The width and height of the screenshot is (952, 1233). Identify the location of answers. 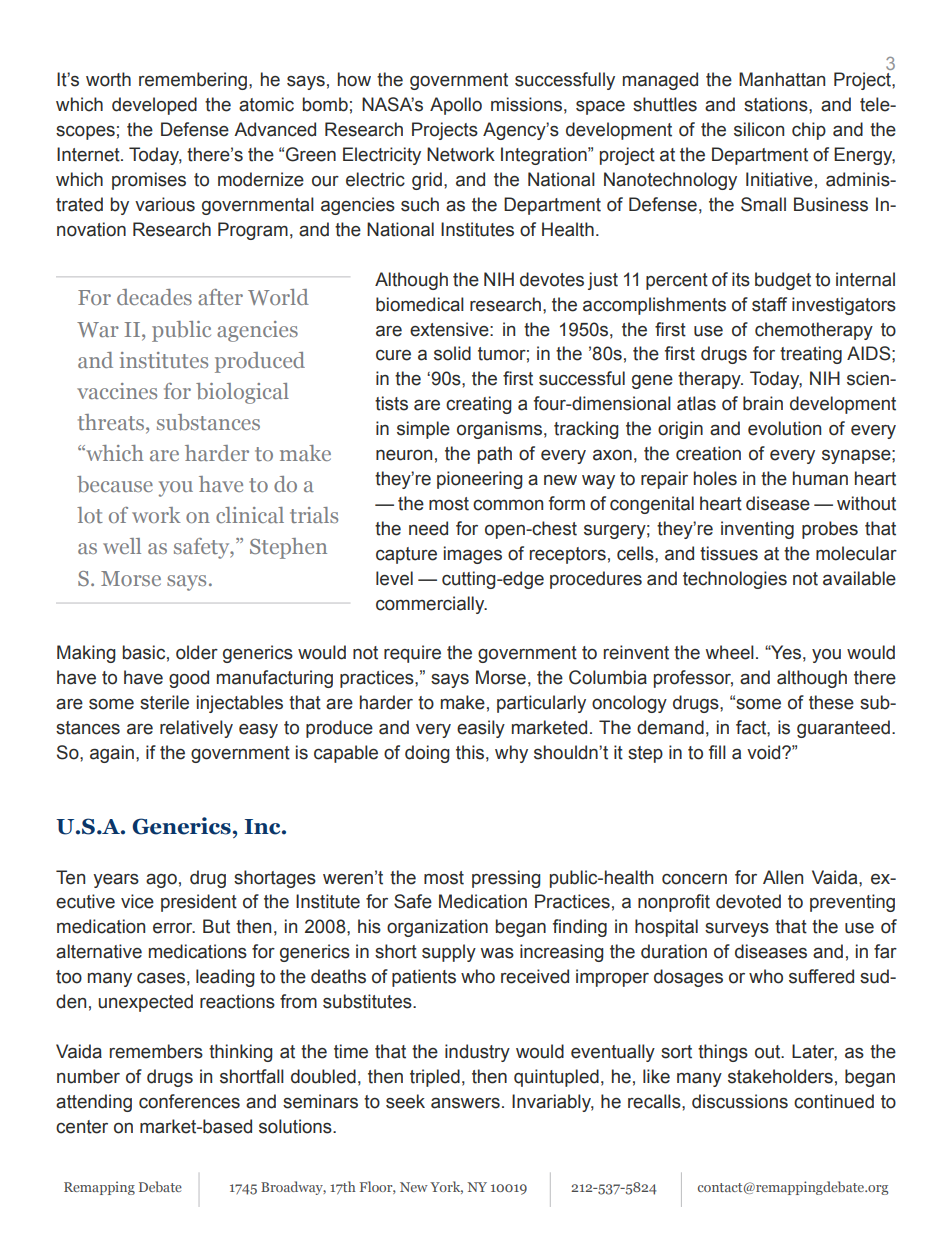
(465, 1103).
